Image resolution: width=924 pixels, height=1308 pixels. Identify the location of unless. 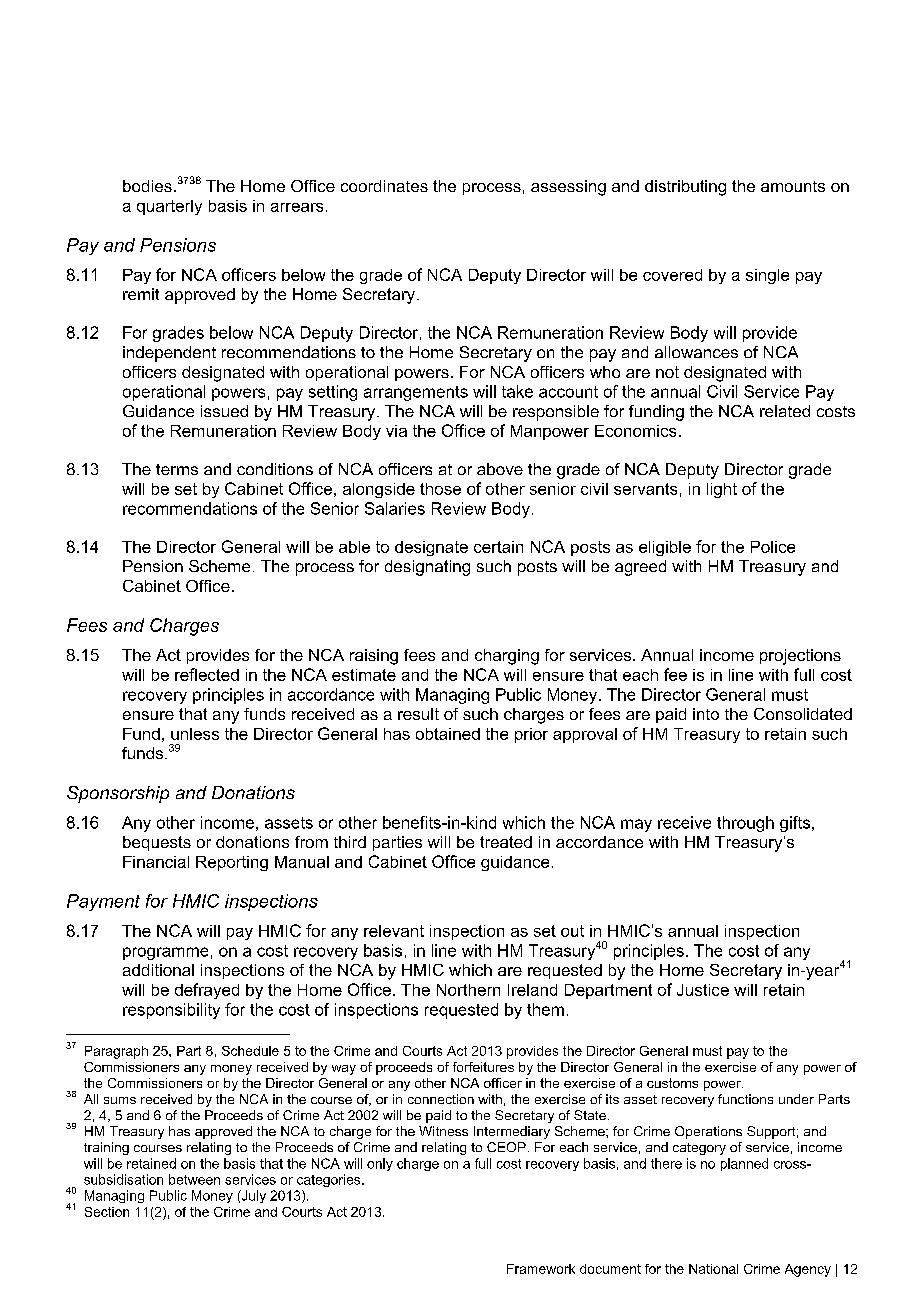
(195, 734).
